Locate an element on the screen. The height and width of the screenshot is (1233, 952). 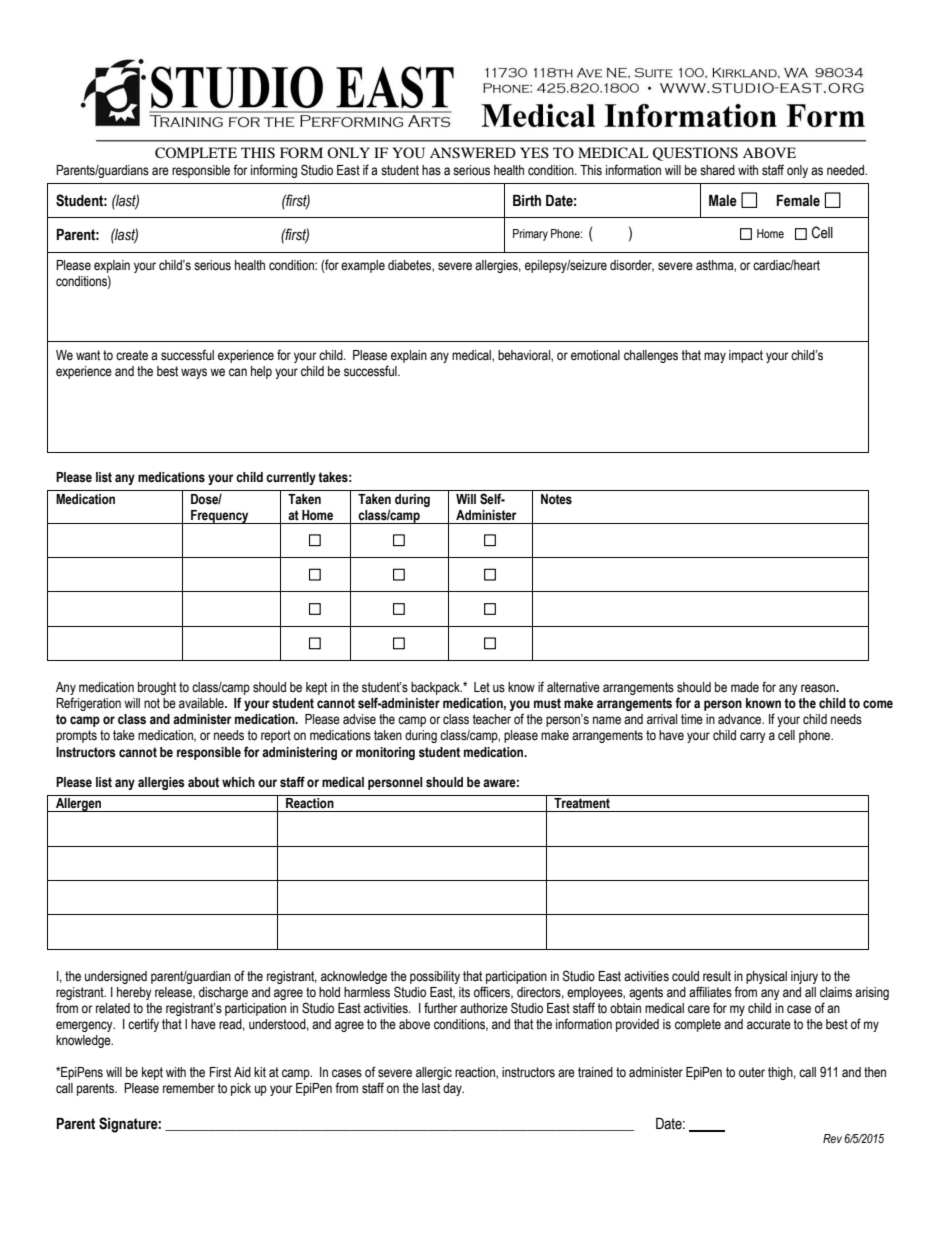
brought is located at coordinates (157, 688).
